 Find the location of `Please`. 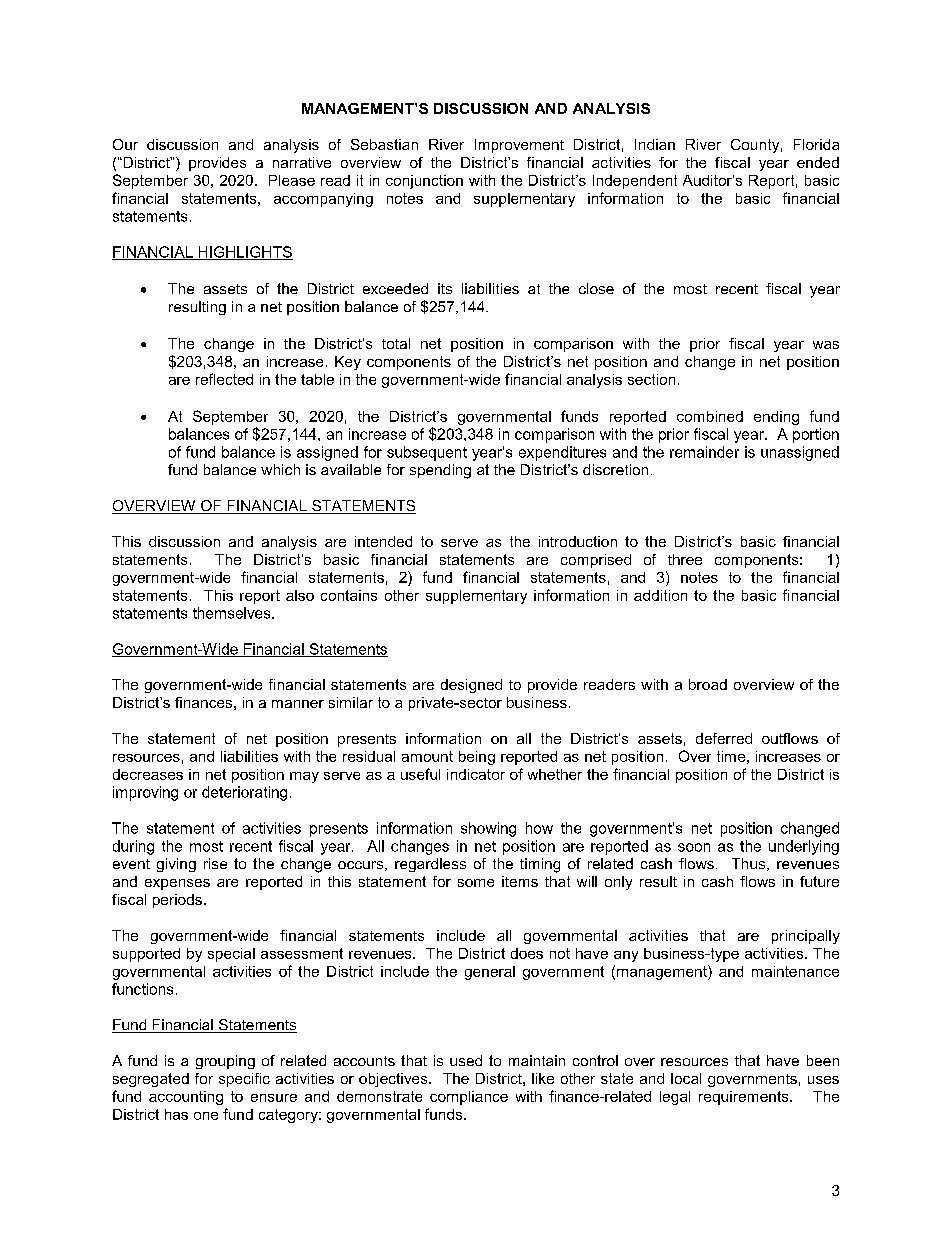

Please is located at coordinates (292, 180).
